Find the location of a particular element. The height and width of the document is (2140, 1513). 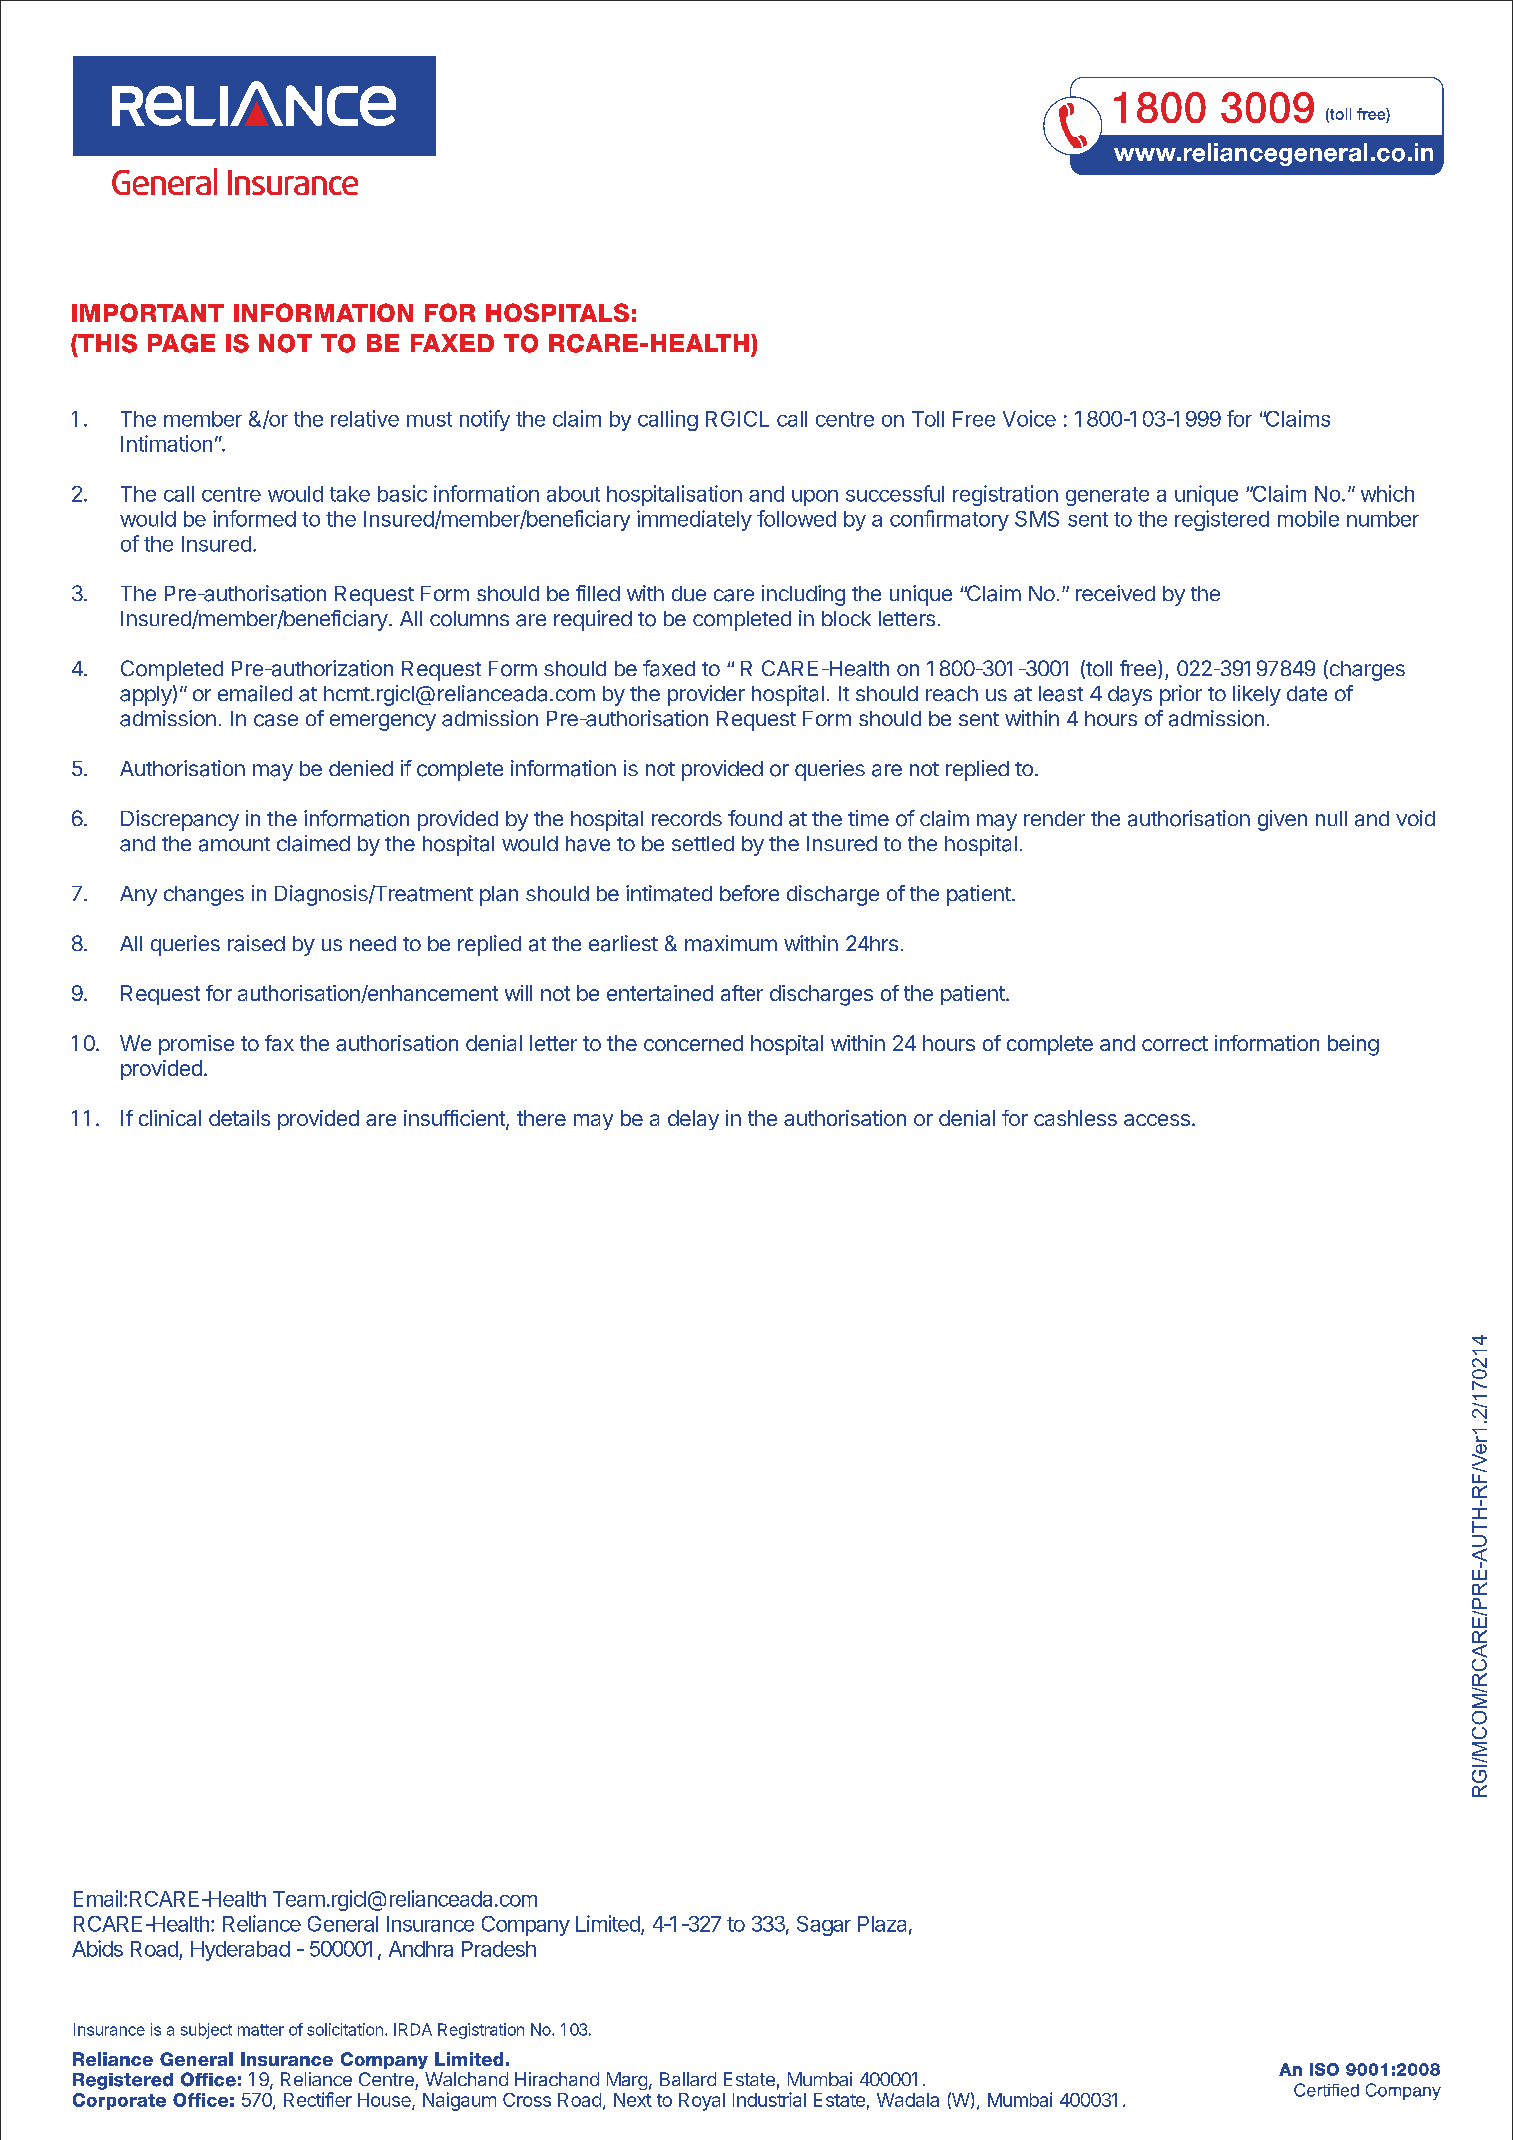

details is located at coordinates (239, 1118).
